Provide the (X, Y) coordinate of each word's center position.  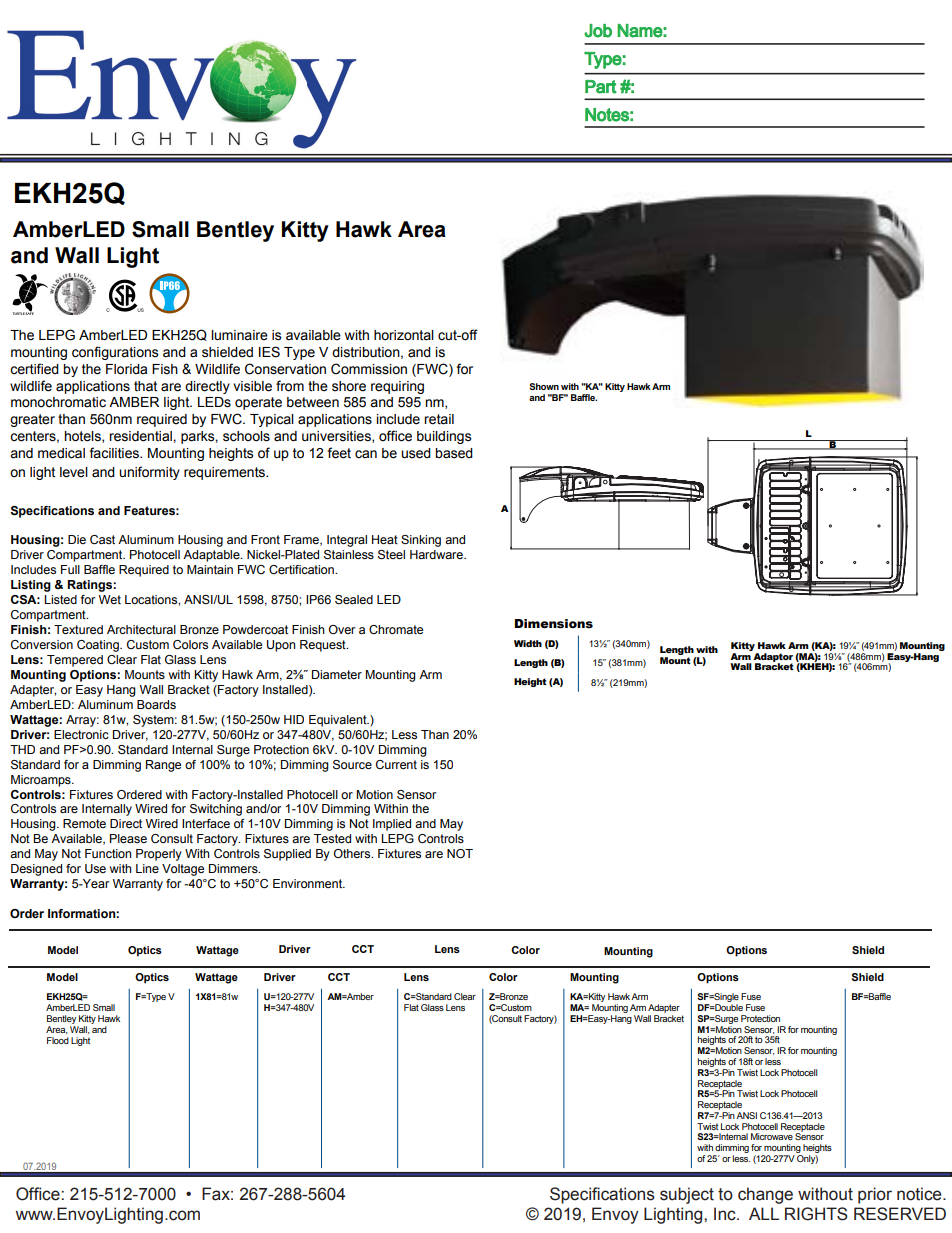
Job (598, 31)
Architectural (141, 629)
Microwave (772, 1136)
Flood (58, 1040)
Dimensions (554, 624)
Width (528, 643)
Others (353, 853)
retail (439, 419)
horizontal (404, 335)
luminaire (239, 335)
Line (147, 868)
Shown (544, 386)
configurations (115, 353)
